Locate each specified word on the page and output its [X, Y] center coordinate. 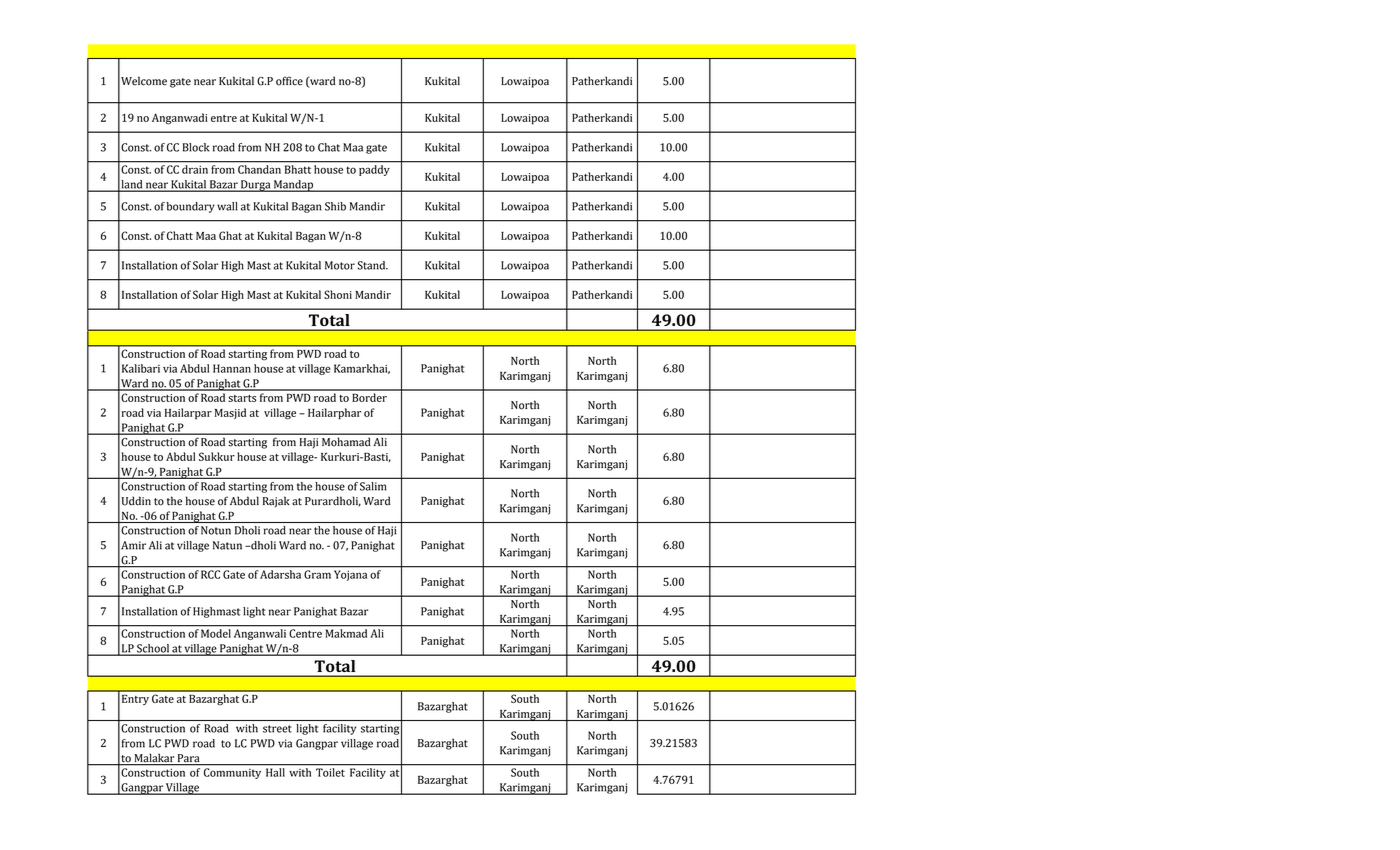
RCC [210, 574]
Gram [317, 574]
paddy [374, 170]
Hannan [232, 368]
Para [188, 759]
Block [196, 147]
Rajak [276, 502]
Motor [340, 265]
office [289, 81]
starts [242, 398]
